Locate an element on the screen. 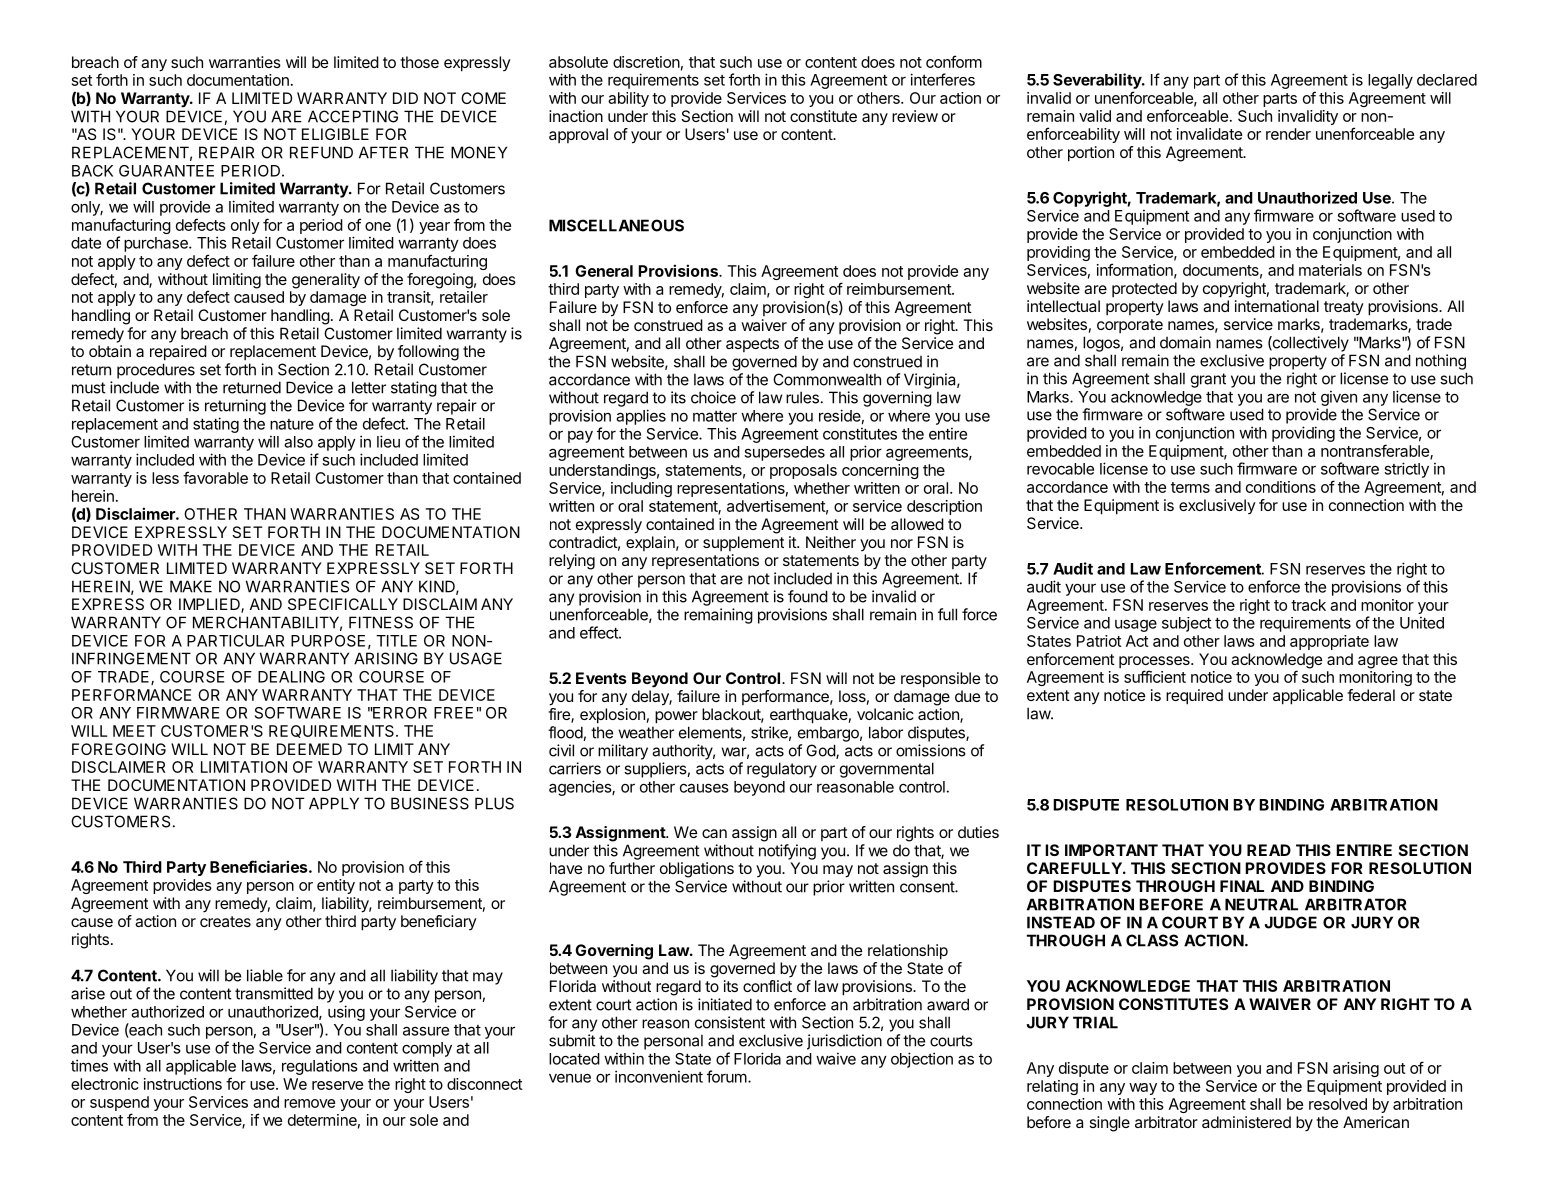 This screenshot has height=1203, width=1557. favorable is located at coordinates (215, 477).
